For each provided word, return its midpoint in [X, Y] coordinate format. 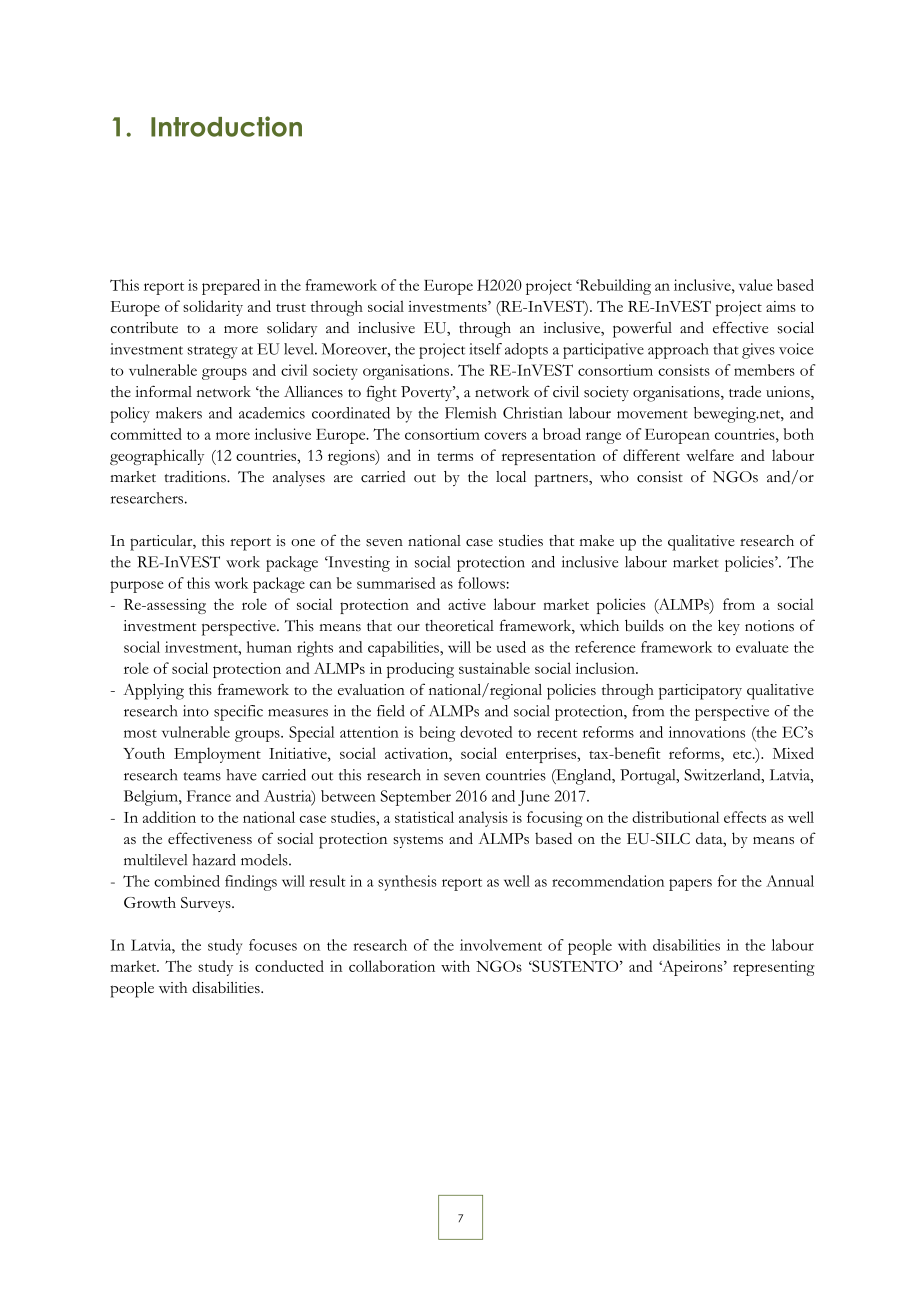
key [729, 627]
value [756, 285]
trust [291, 307]
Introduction [226, 126]
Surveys [207, 904]
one [303, 542]
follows [482, 583]
